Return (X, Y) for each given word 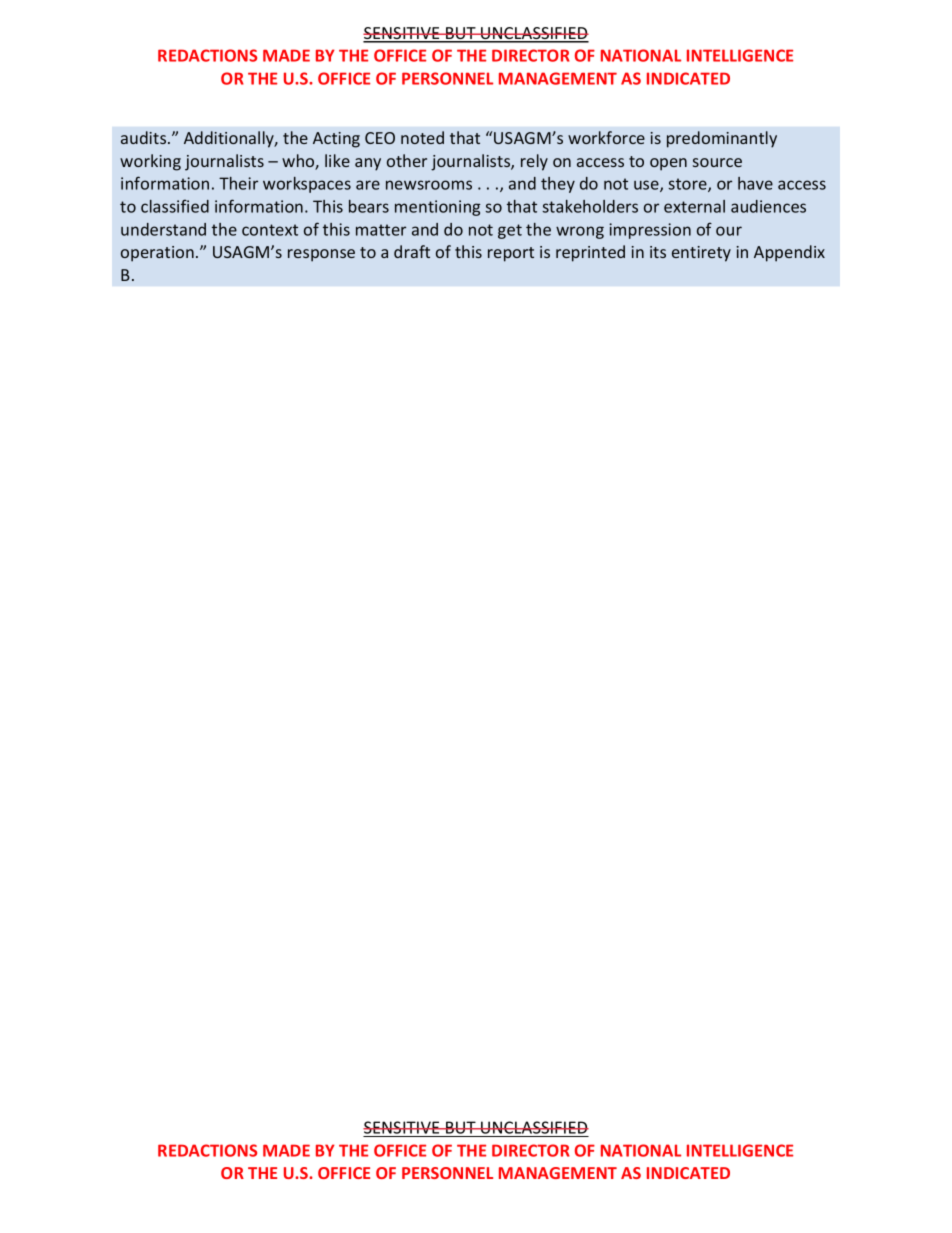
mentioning (437, 208)
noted (422, 137)
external (694, 206)
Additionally (230, 139)
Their (238, 183)
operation (157, 254)
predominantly (722, 139)
